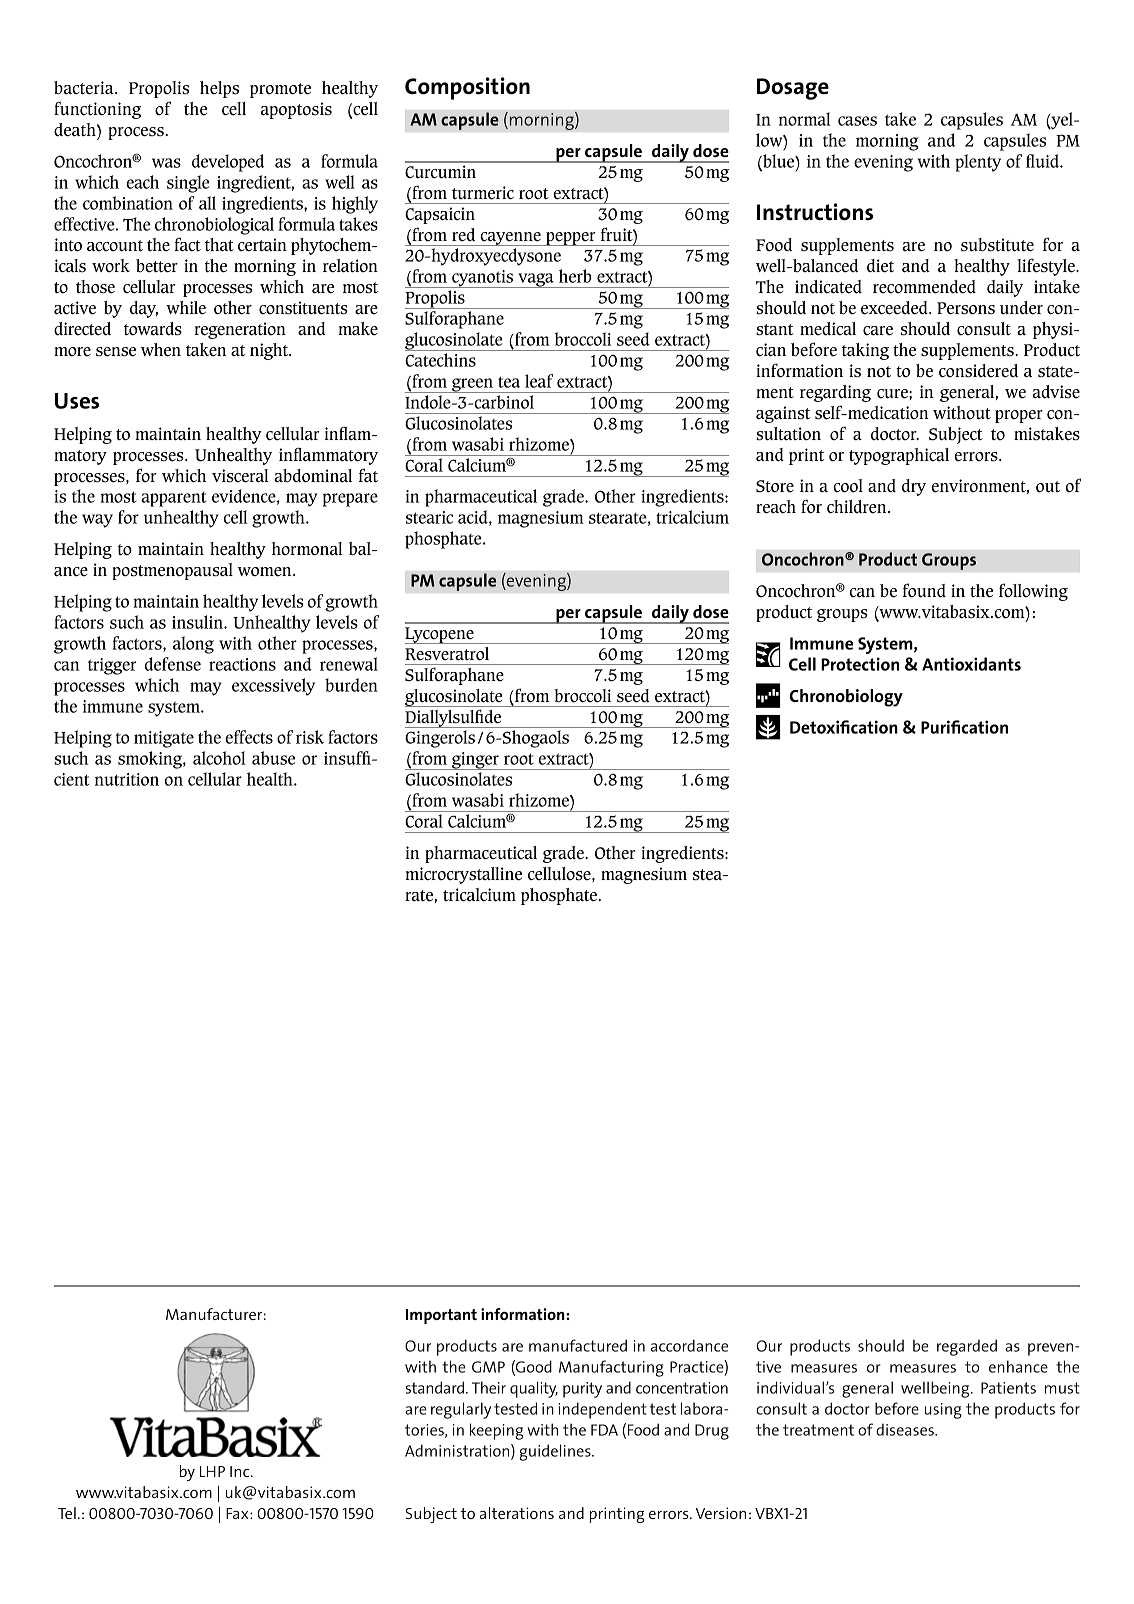  I want to click on Purification, so click(964, 727).
